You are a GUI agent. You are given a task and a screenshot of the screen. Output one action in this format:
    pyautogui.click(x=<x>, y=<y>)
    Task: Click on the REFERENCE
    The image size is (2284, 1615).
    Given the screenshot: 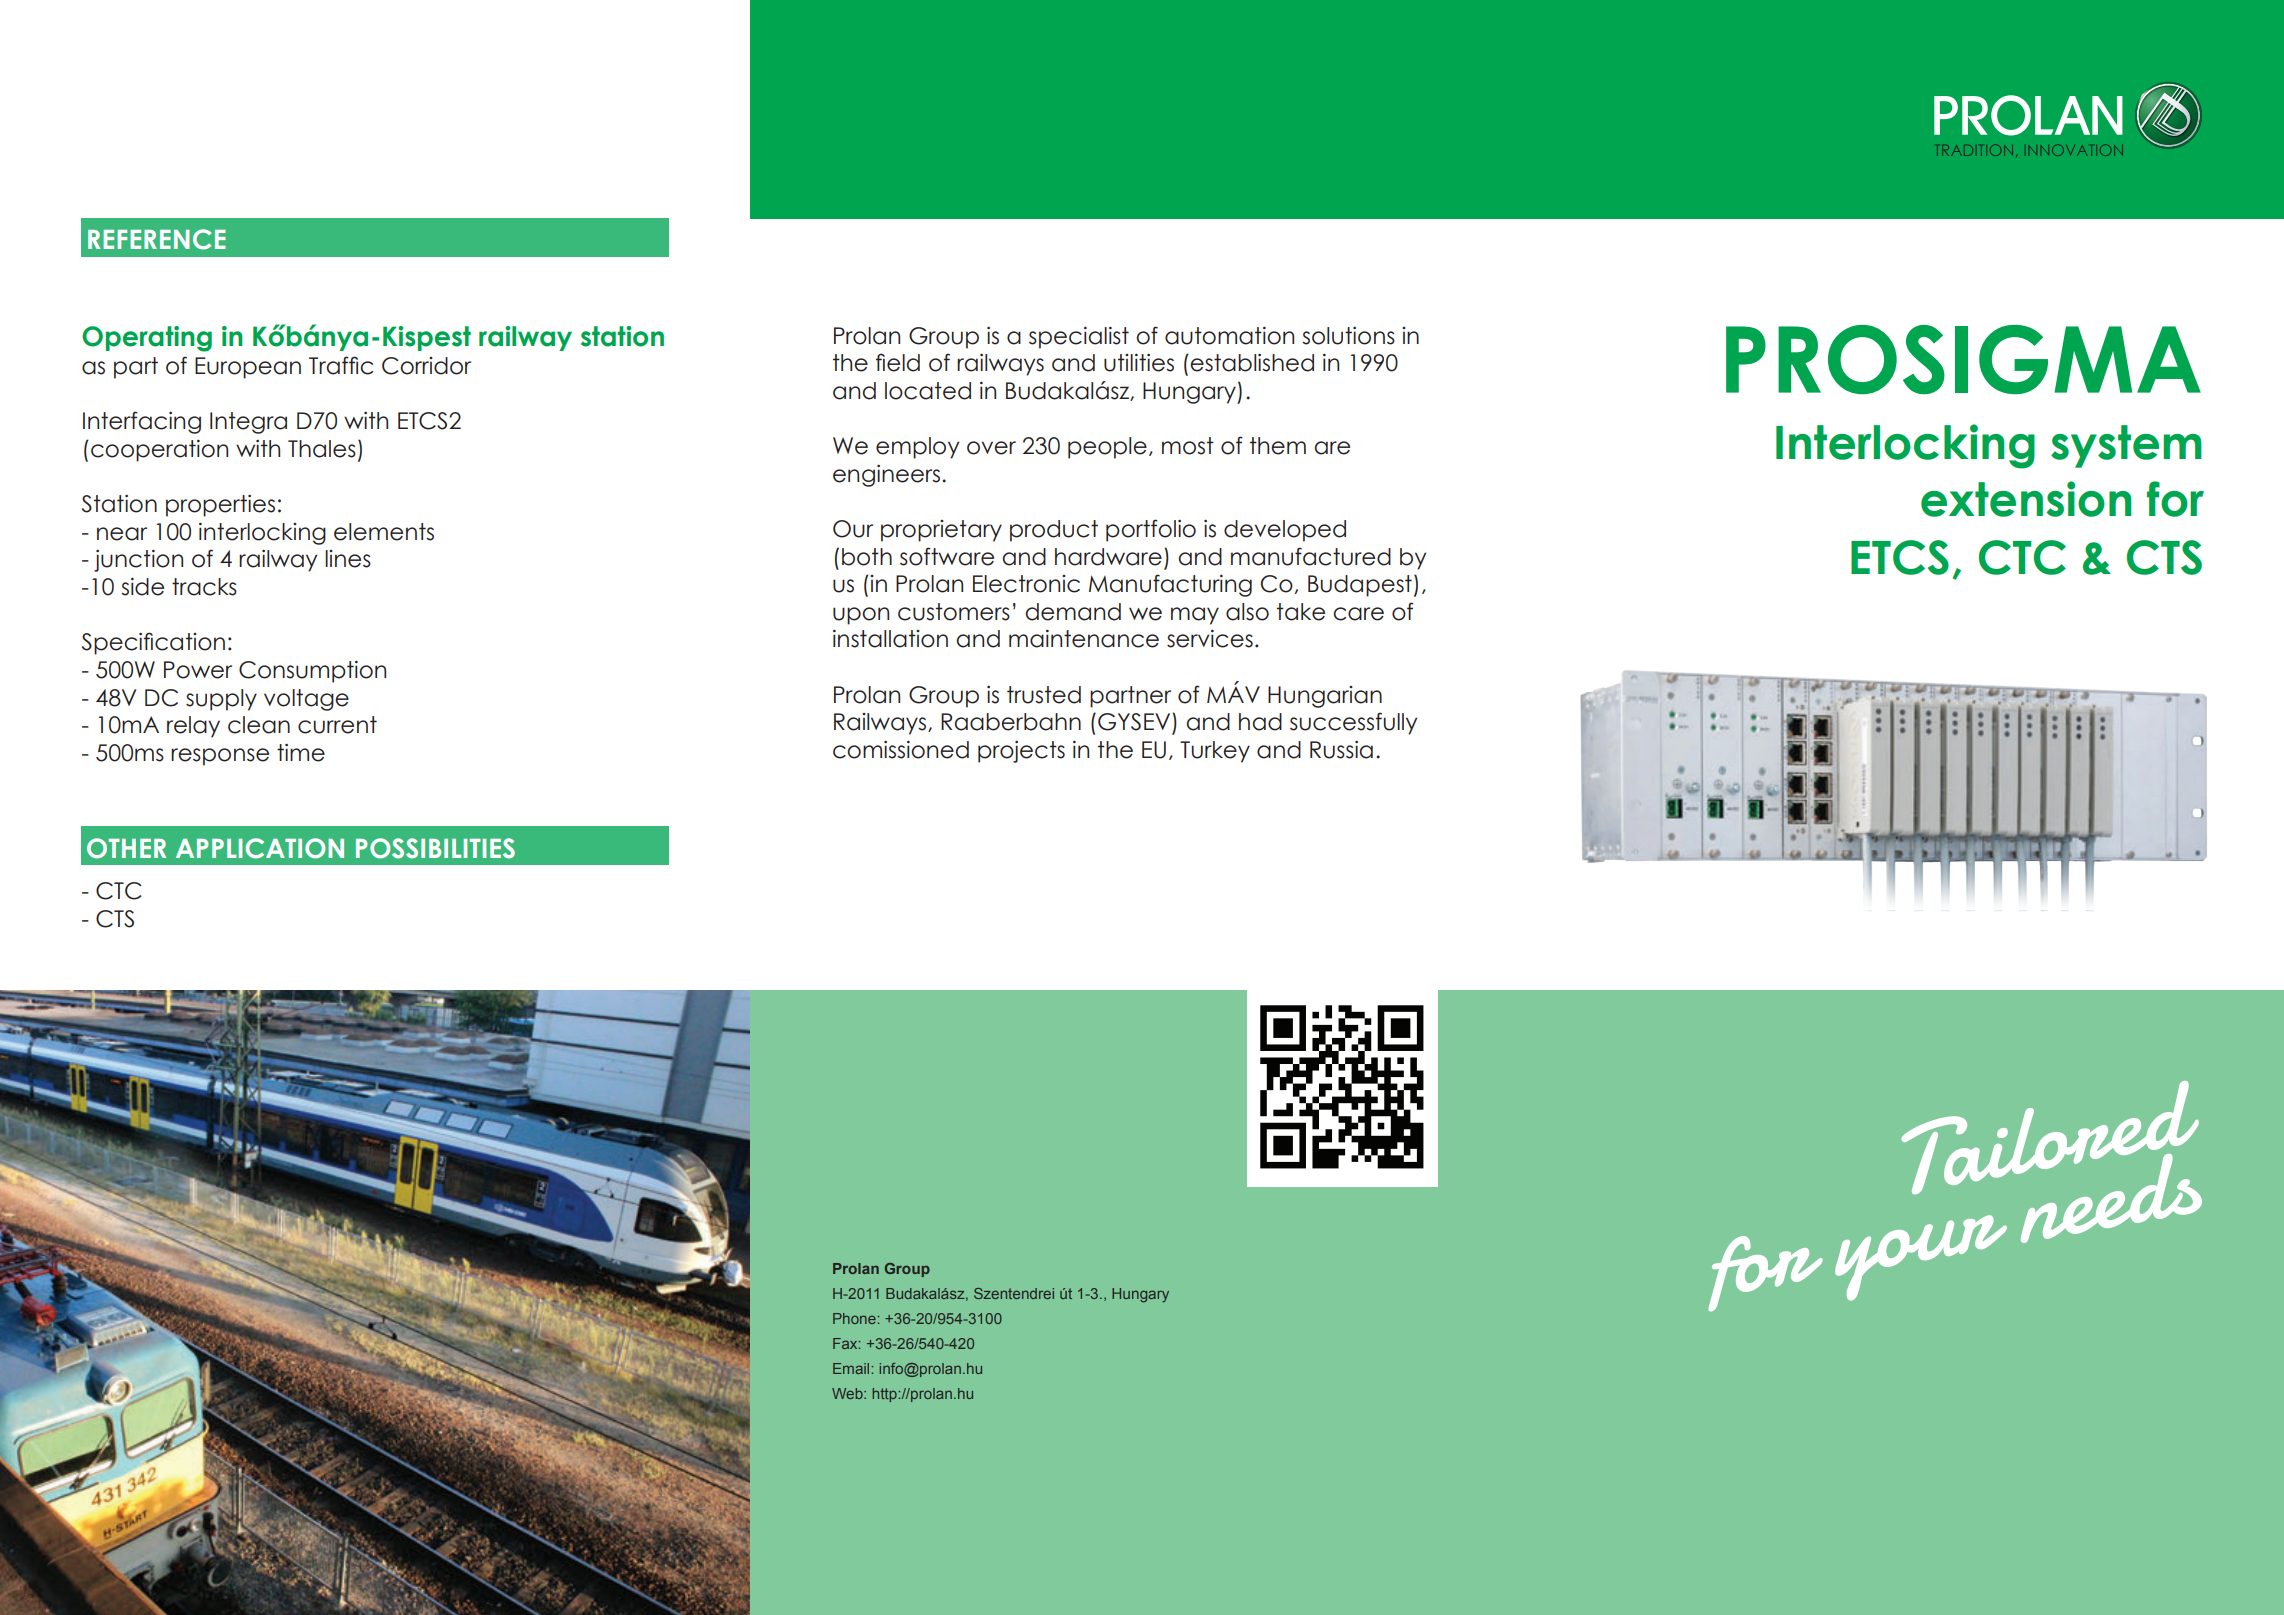 What is the action you would take?
    pyautogui.click(x=157, y=239)
